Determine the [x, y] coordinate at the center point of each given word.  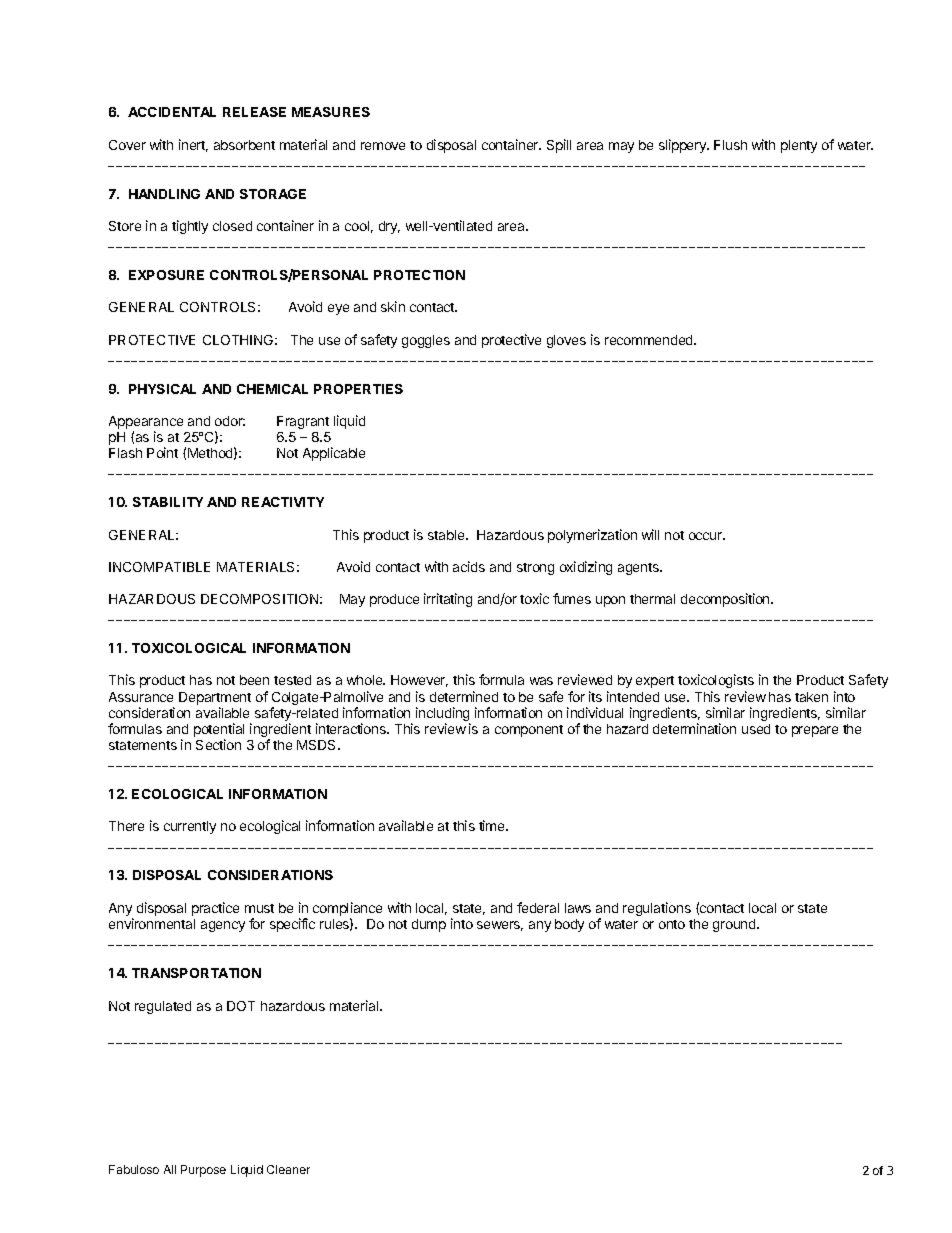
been [254, 680]
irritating [448, 600]
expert [655, 682]
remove [383, 146]
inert [193, 145]
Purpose [203, 1171]
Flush [730, 145]
